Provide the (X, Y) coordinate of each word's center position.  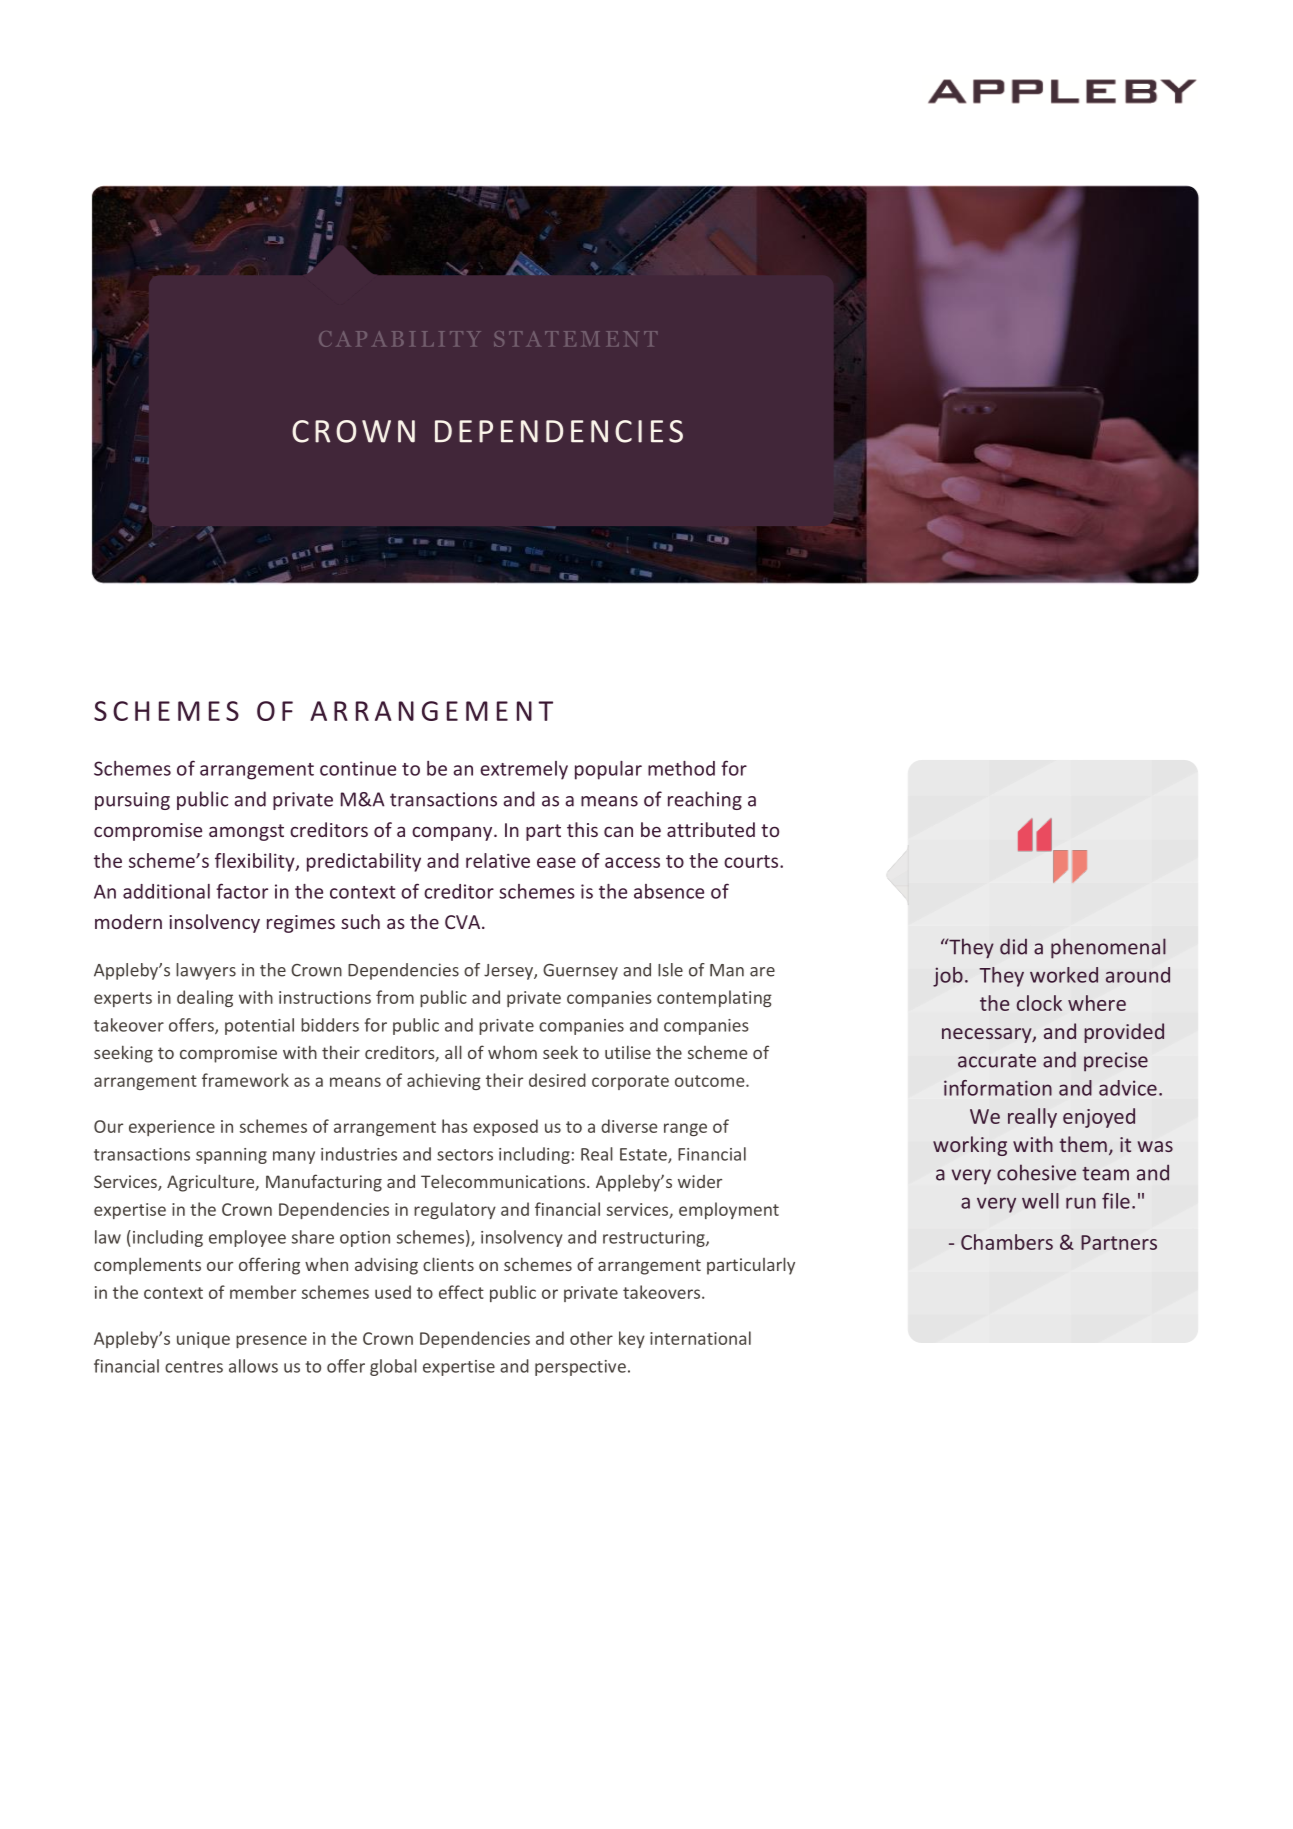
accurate (997, 1061)
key (632, 1339)
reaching (705, 800)
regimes (301, 924)
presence (271, 1341)
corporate (630, 1082)
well (1040, 1201)
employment (729, 1210)
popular (608, 770)
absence (669, 891)
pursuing (132, 801)
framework (245, 1080)
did (1013, 946)
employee (247, 1238)
